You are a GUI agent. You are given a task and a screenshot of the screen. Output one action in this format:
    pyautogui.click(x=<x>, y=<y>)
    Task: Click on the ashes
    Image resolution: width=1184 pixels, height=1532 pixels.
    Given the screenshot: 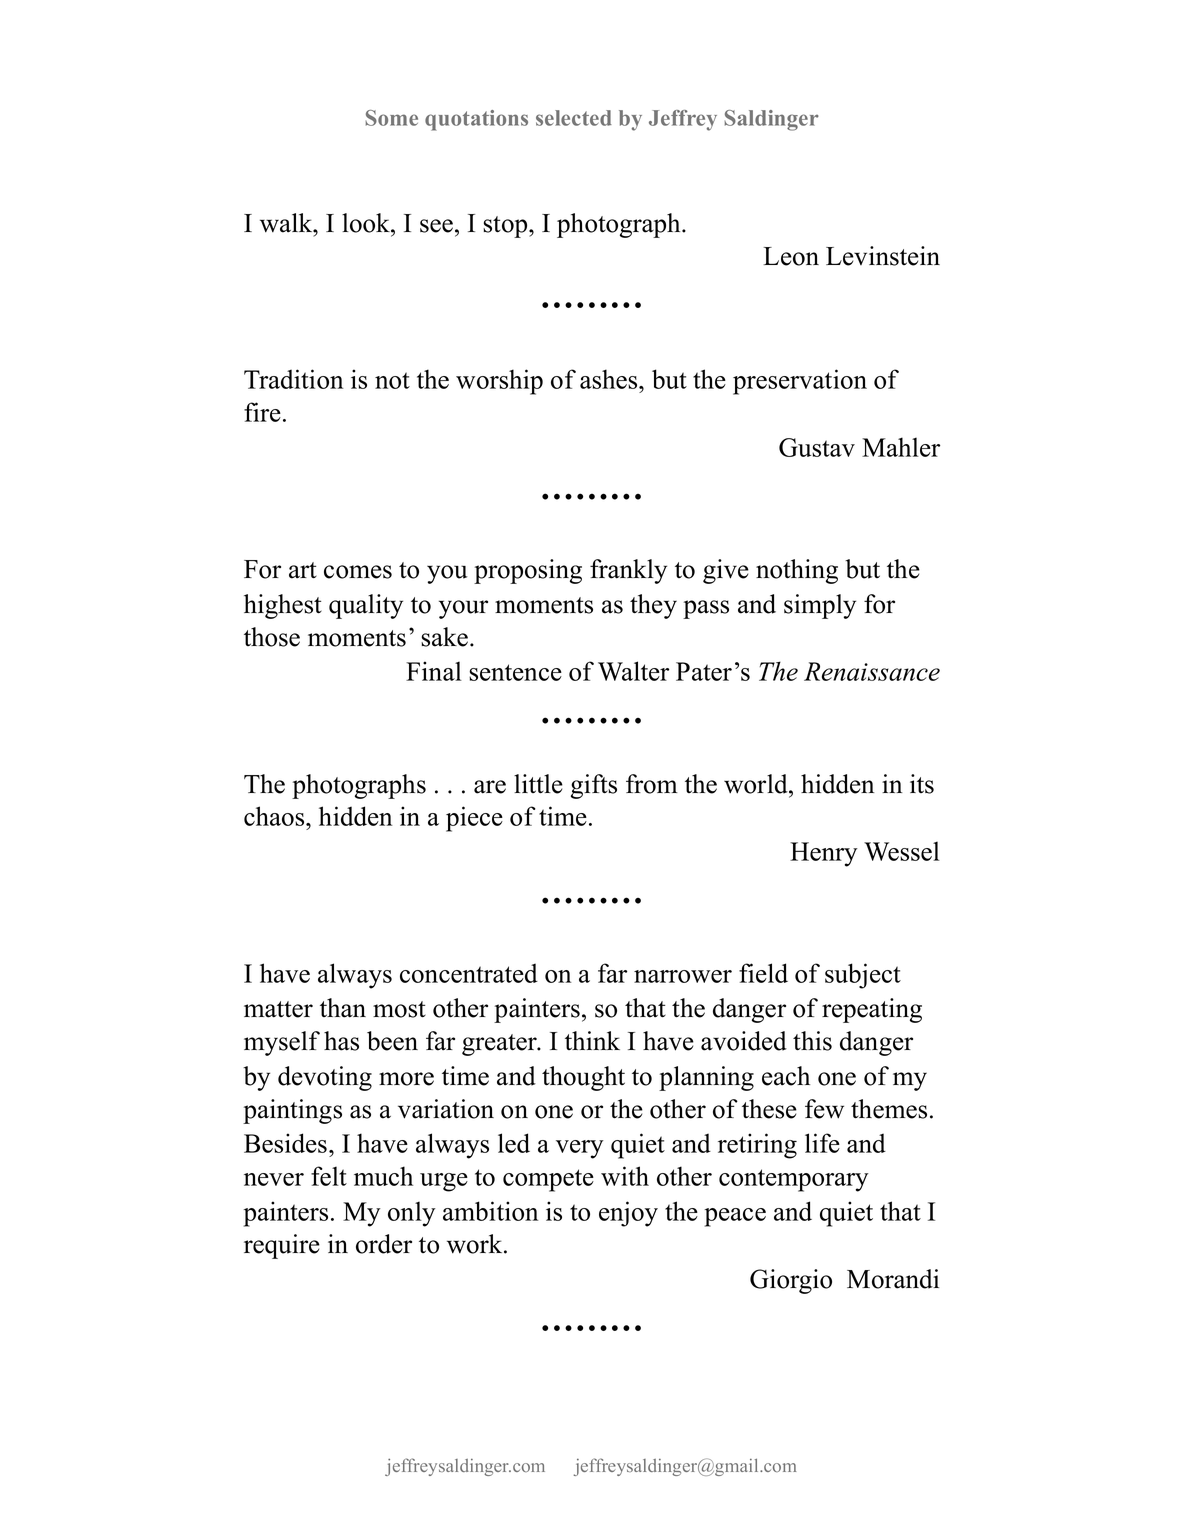 What is the action you would take?
    pyautogui.click(x=610, y=379)
